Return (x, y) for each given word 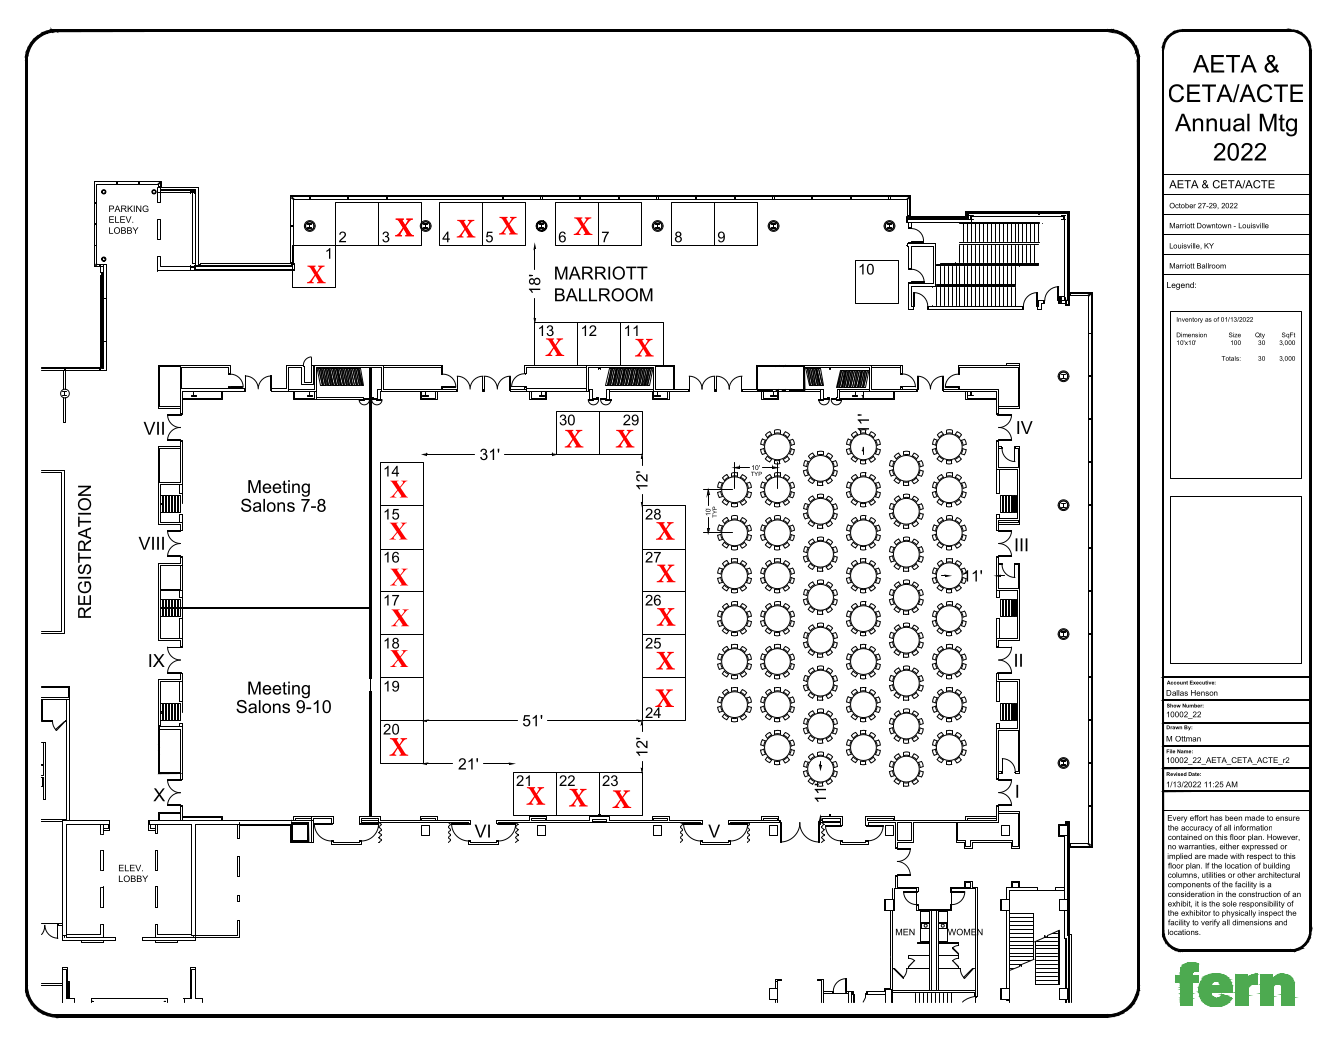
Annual (1212, 122)
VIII (151, 543)
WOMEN (964, 932)
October (1182, 206)
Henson (1204, 693)
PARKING (129, 208)
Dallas (1177, 693)
